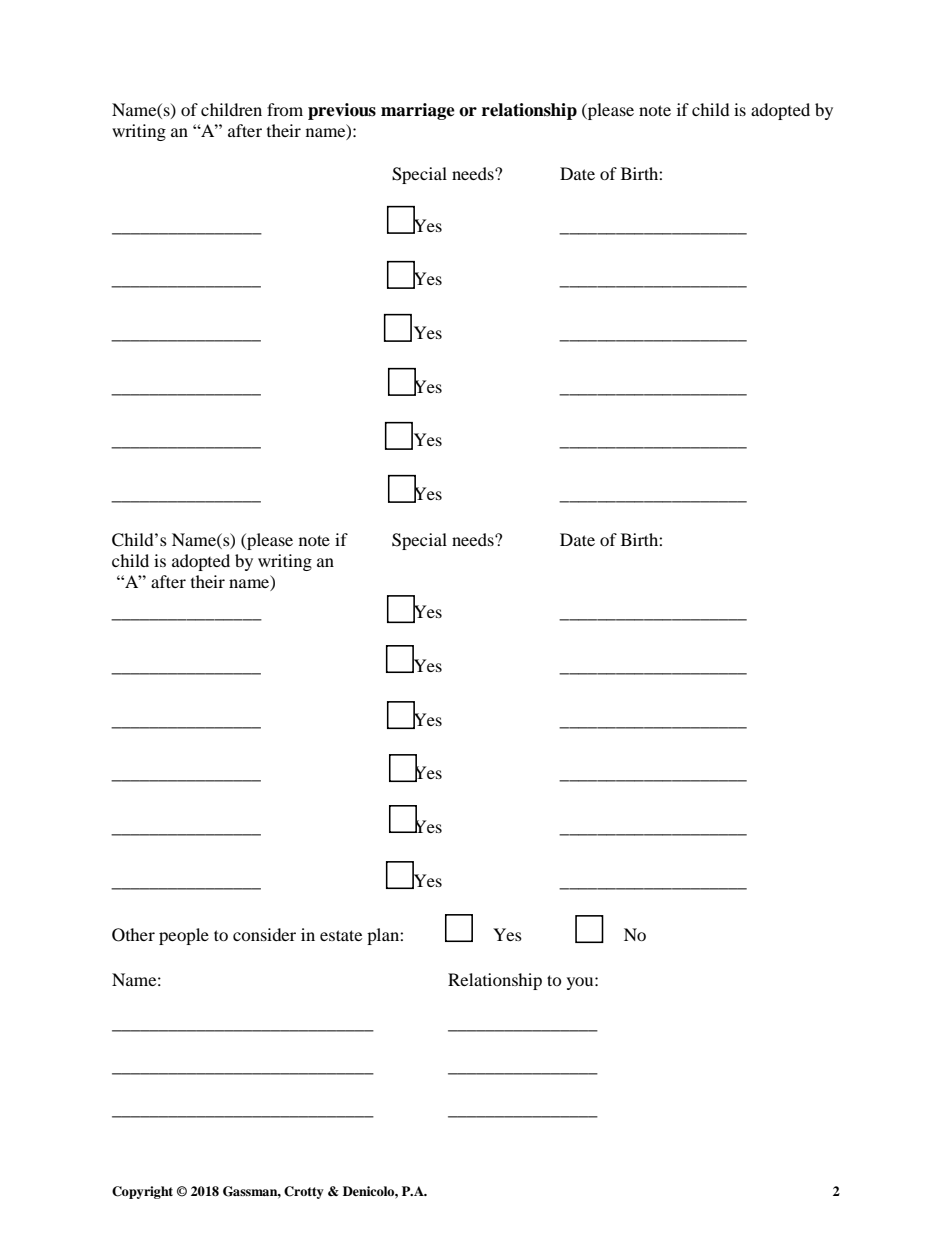 The width and height of the document is (952, 1233). I want to click on previous, so click(342, 111).
